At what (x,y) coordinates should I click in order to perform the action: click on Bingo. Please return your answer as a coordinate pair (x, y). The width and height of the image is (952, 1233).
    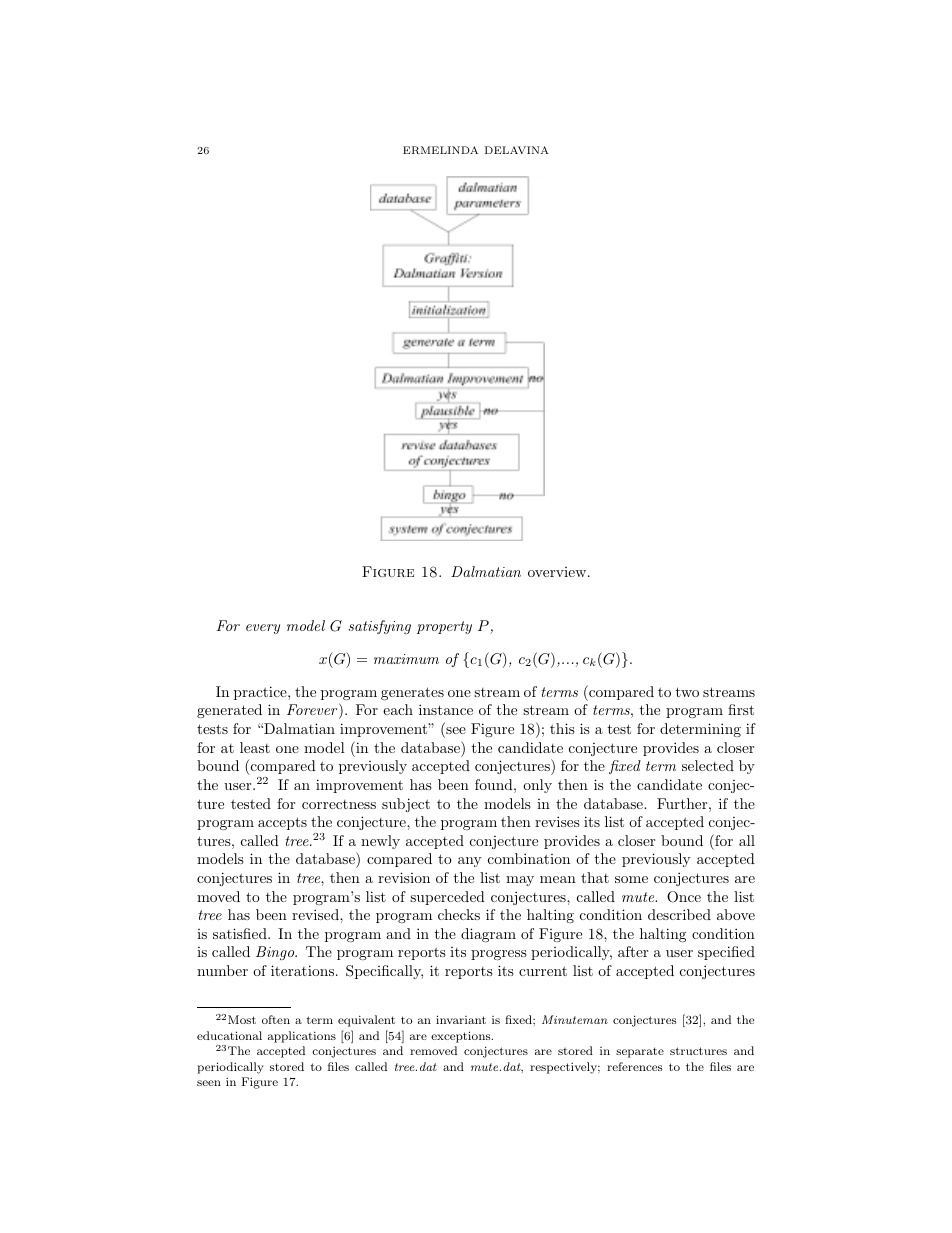
    Looking at the image, I should click on (276, 953).
